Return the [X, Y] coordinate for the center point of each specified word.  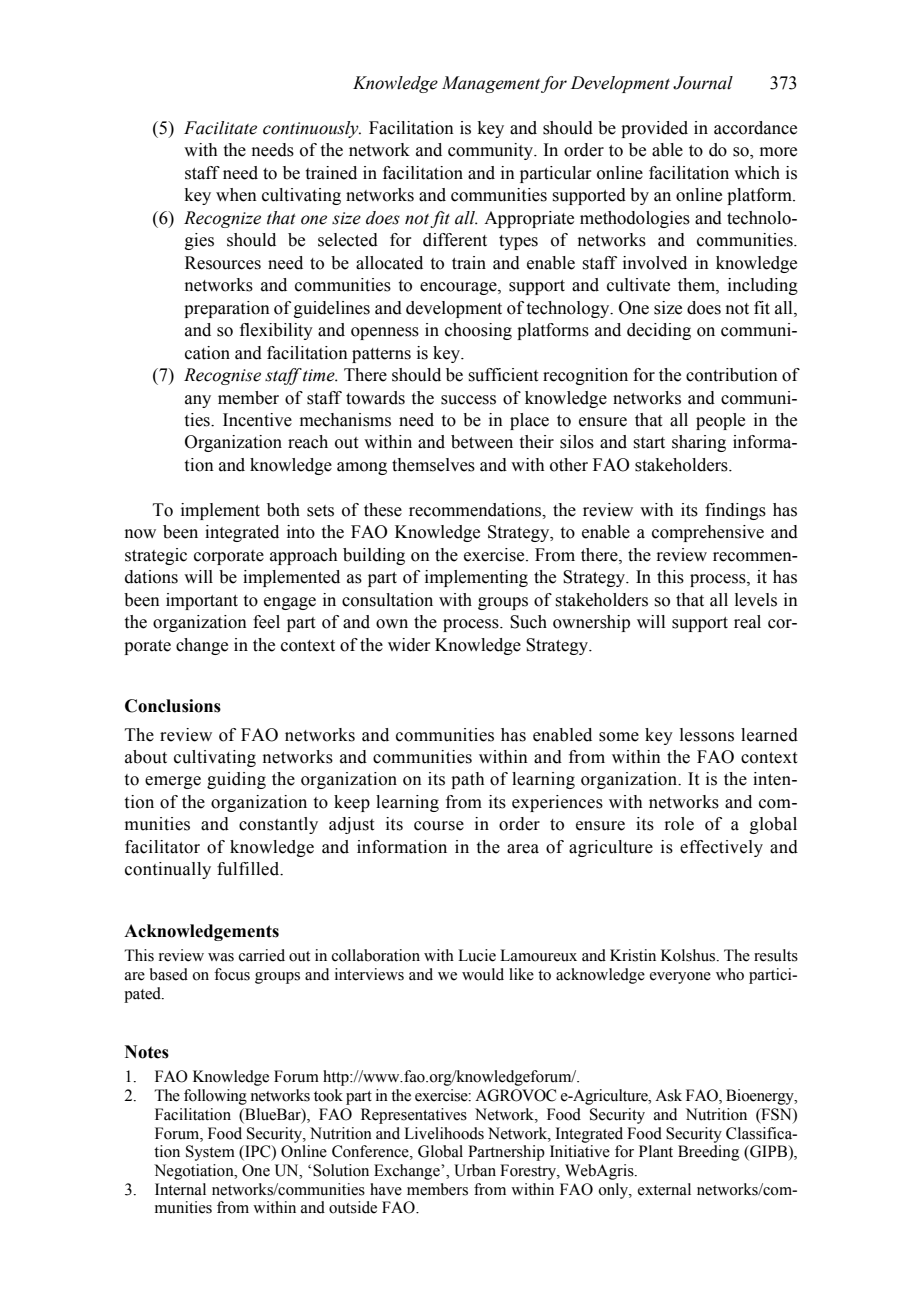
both [283, 510]
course [439, 826]
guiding [236, 780]
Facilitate [220, 128]
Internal [180, 1189]
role [679, 824]
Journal [703, 83]
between [482, 442]
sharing [699, 443]
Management [491, 84]
